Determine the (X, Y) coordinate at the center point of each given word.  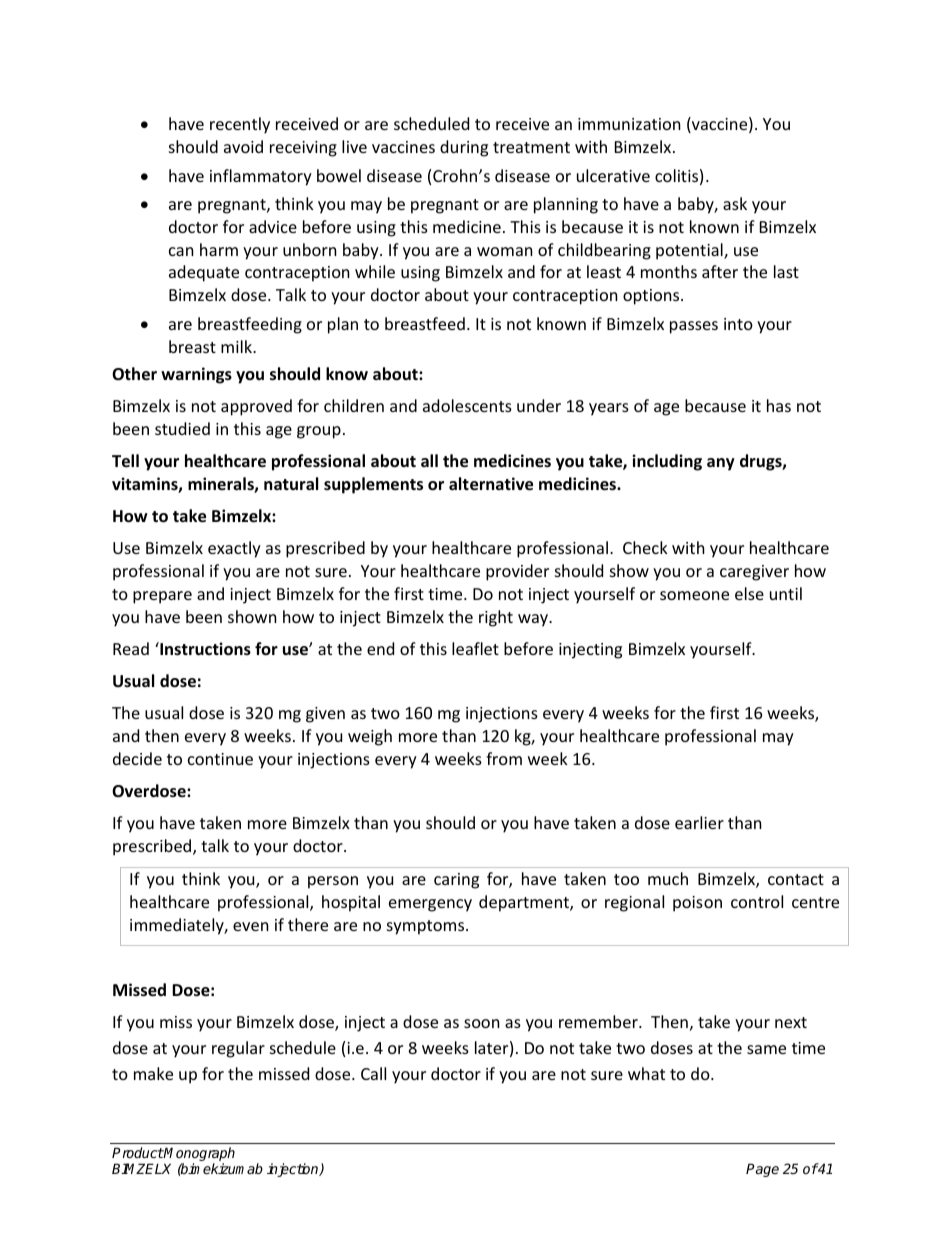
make (153, 1073)
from (504, 758)
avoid (243, 146)
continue (220, 759)
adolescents (467, 405)
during (464, 148)
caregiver (754, 573)
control (757, 901)
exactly (234, 549)
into (738, 324)
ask (735, 203)
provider (517, 572)
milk (238, 346)
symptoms (427, 927)
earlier (699, 822)
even (251, 926)
